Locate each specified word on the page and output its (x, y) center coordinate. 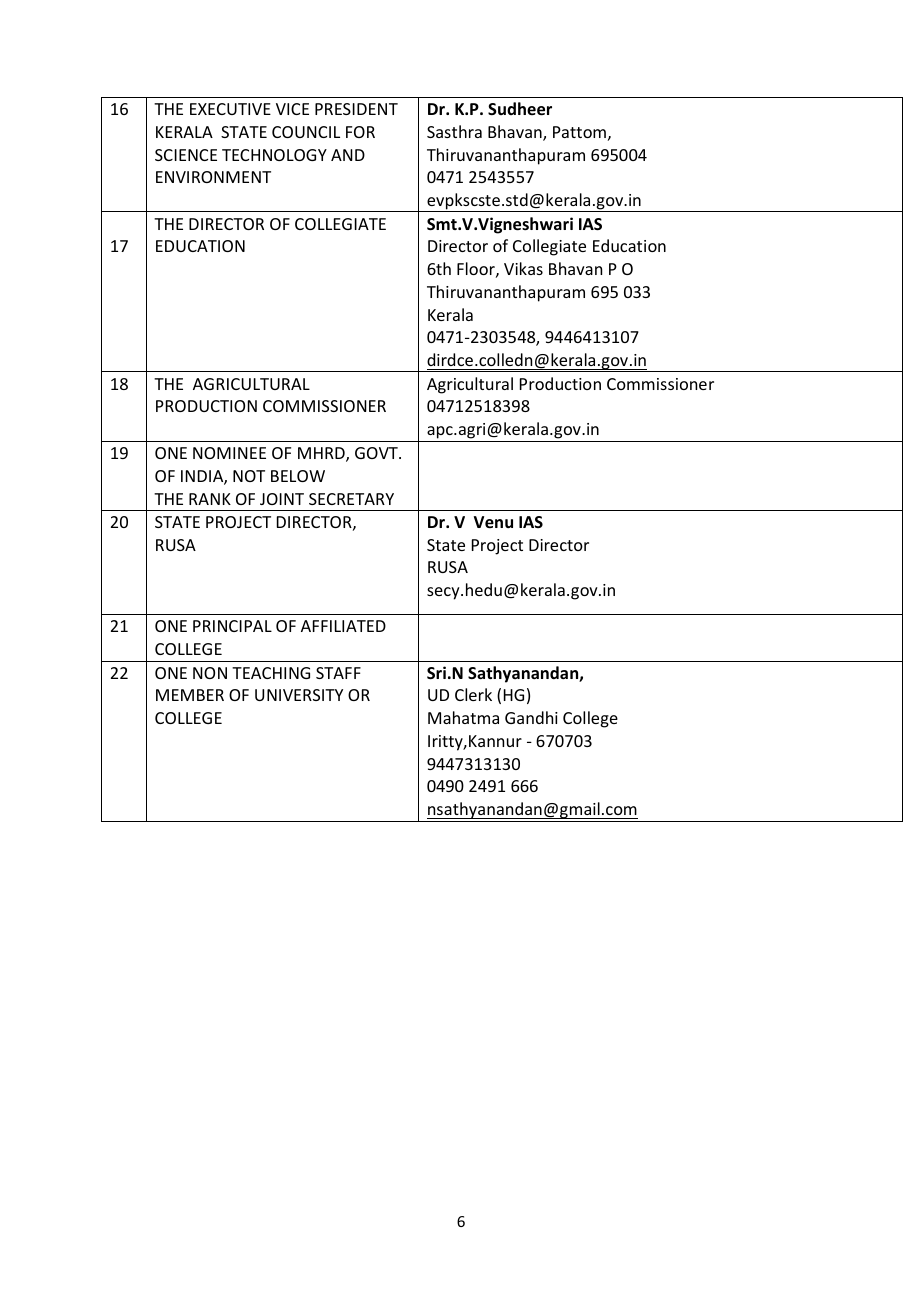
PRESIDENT (356, 109)
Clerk (473, 694)
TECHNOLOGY (274, 155)
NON (210, 673)
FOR (360, 132)
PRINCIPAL (232, 626)
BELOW (298, 476)
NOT (249, 476)
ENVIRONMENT (213, 177)
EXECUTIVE (230, 109)
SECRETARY (351, 499)
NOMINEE (229, 453)
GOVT (377, 453)
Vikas (523, 268)
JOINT (282, 499)
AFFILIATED (343, 626)
